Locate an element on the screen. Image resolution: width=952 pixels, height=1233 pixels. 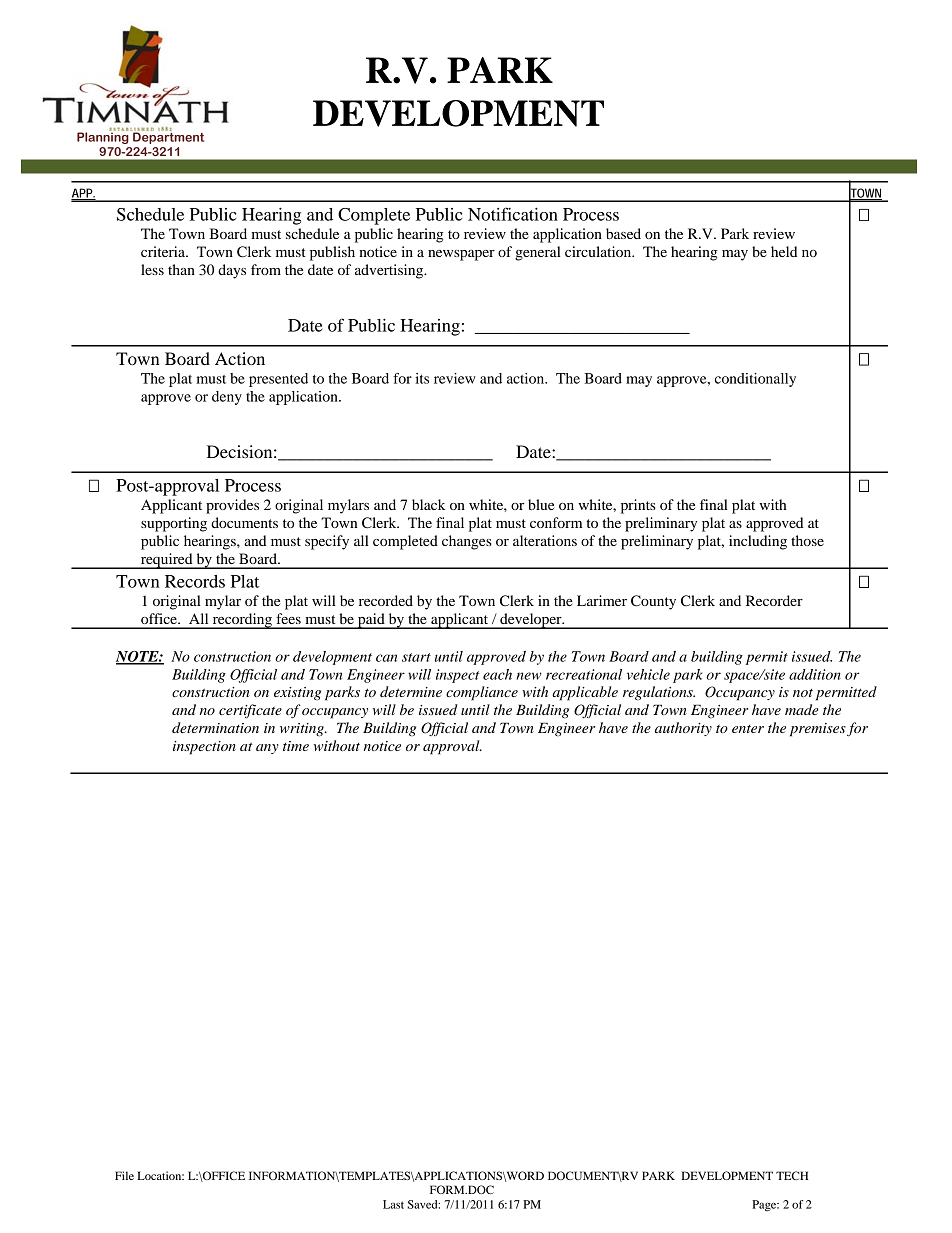
held is located at coordinates (784, 251).
